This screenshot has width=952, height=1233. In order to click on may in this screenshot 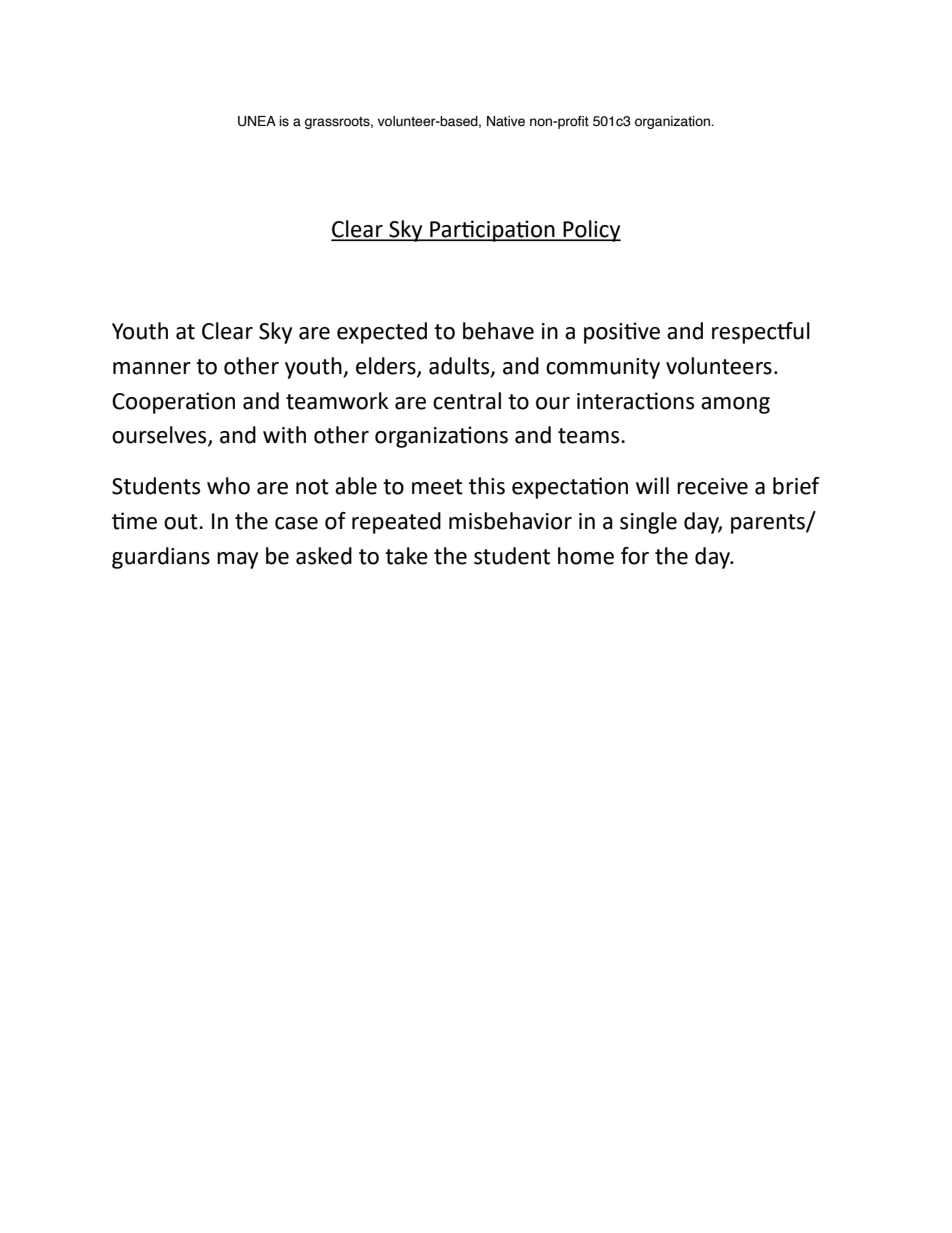, I will do `click(237, 560)`.
